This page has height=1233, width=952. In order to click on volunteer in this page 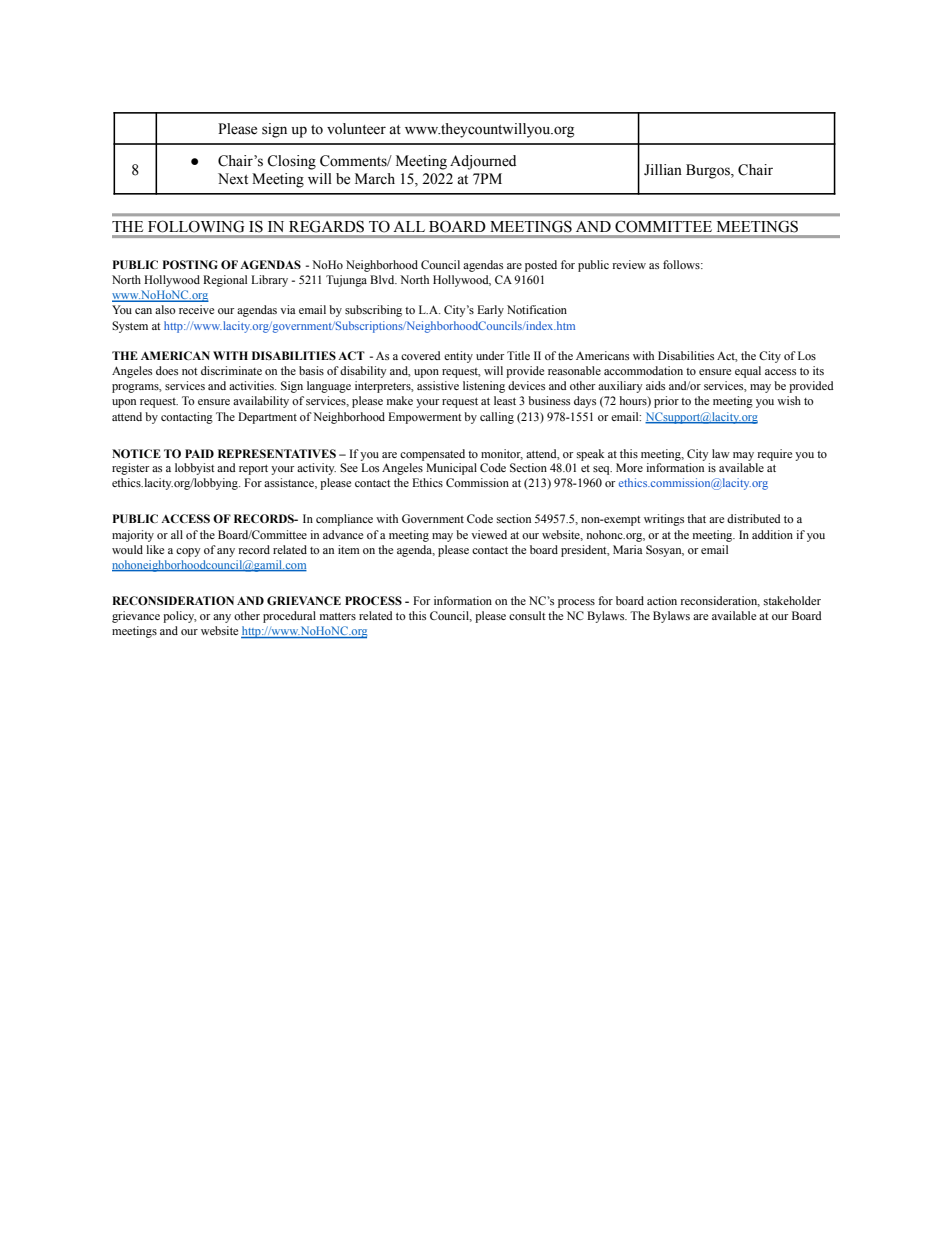, I will do `click(356, 129)`.
